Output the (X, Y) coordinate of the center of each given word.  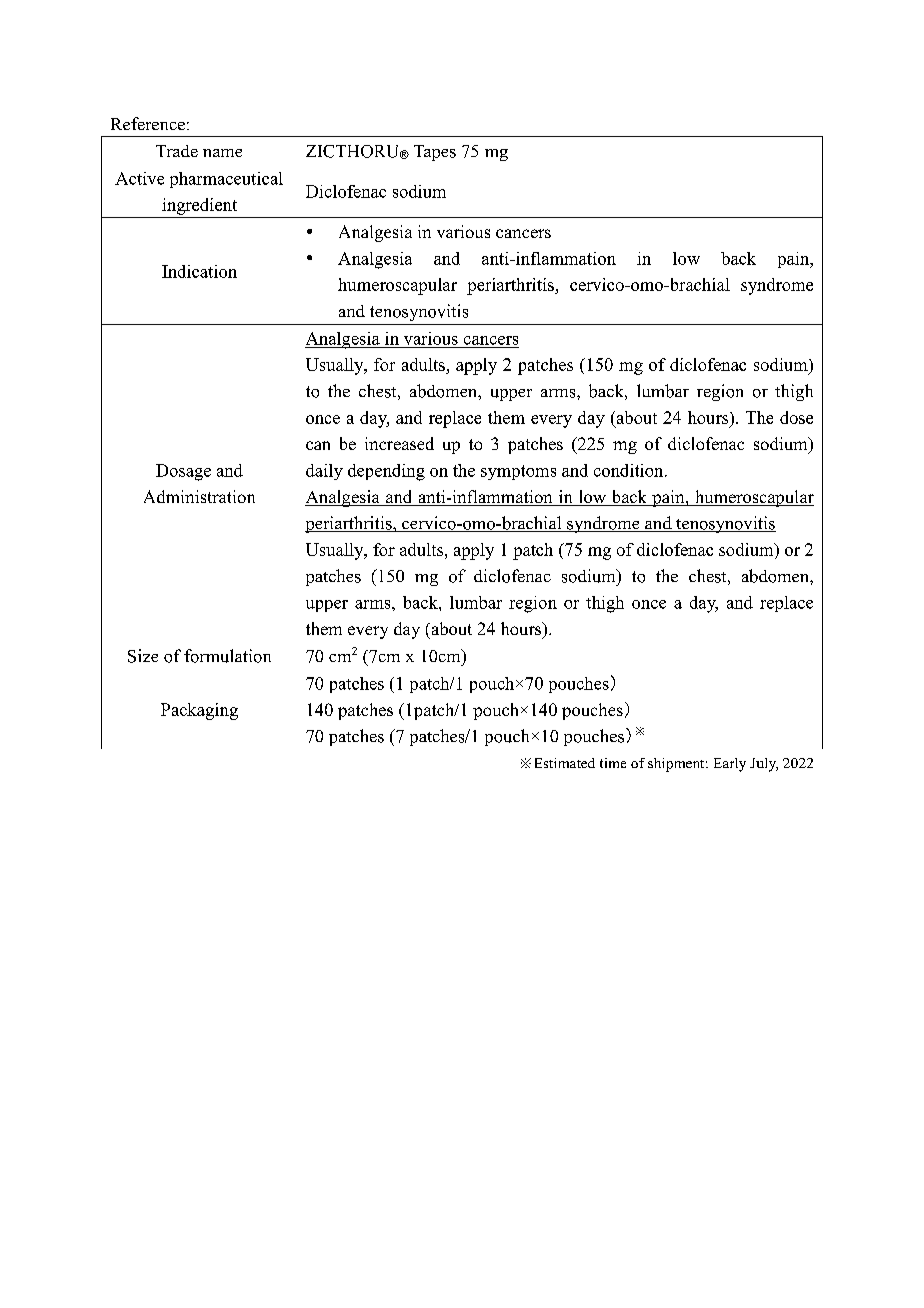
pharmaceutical (226, 180)
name (222, 153)
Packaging (199, 711)
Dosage (183, 472)
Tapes (435, 153)
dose (796, 417)
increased (399, 443)
